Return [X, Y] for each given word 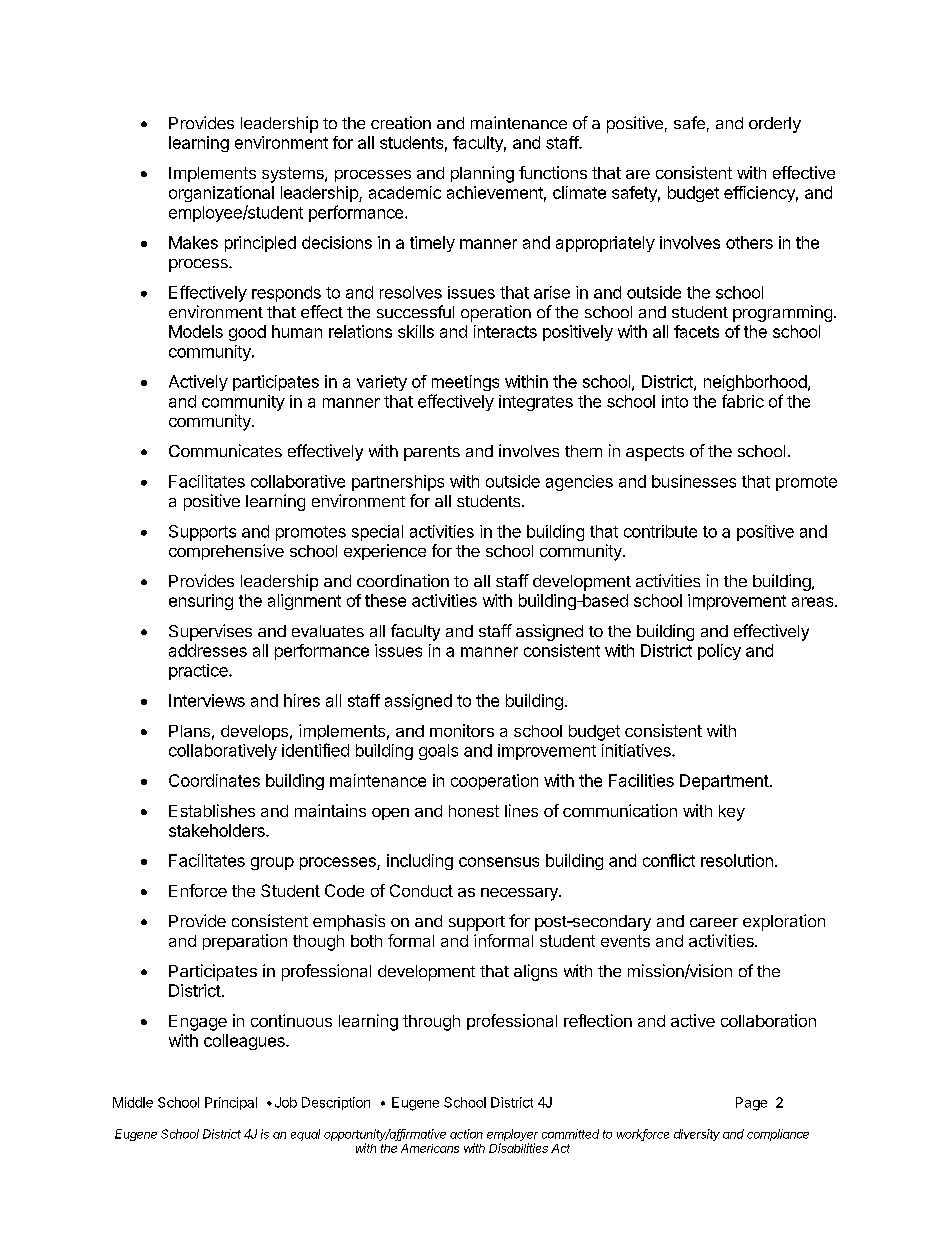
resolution [737, 860]
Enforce [198, 890]
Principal [231, 1103]
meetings [465, 383]
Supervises [210, 632]
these [385, 600]
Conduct [421, 890]
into [675, 401]
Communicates [225, 450]
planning [482, 174]
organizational [221, 194]
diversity [697, 1135]
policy [719, 652]
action [466, 1134]
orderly [775, 125]
